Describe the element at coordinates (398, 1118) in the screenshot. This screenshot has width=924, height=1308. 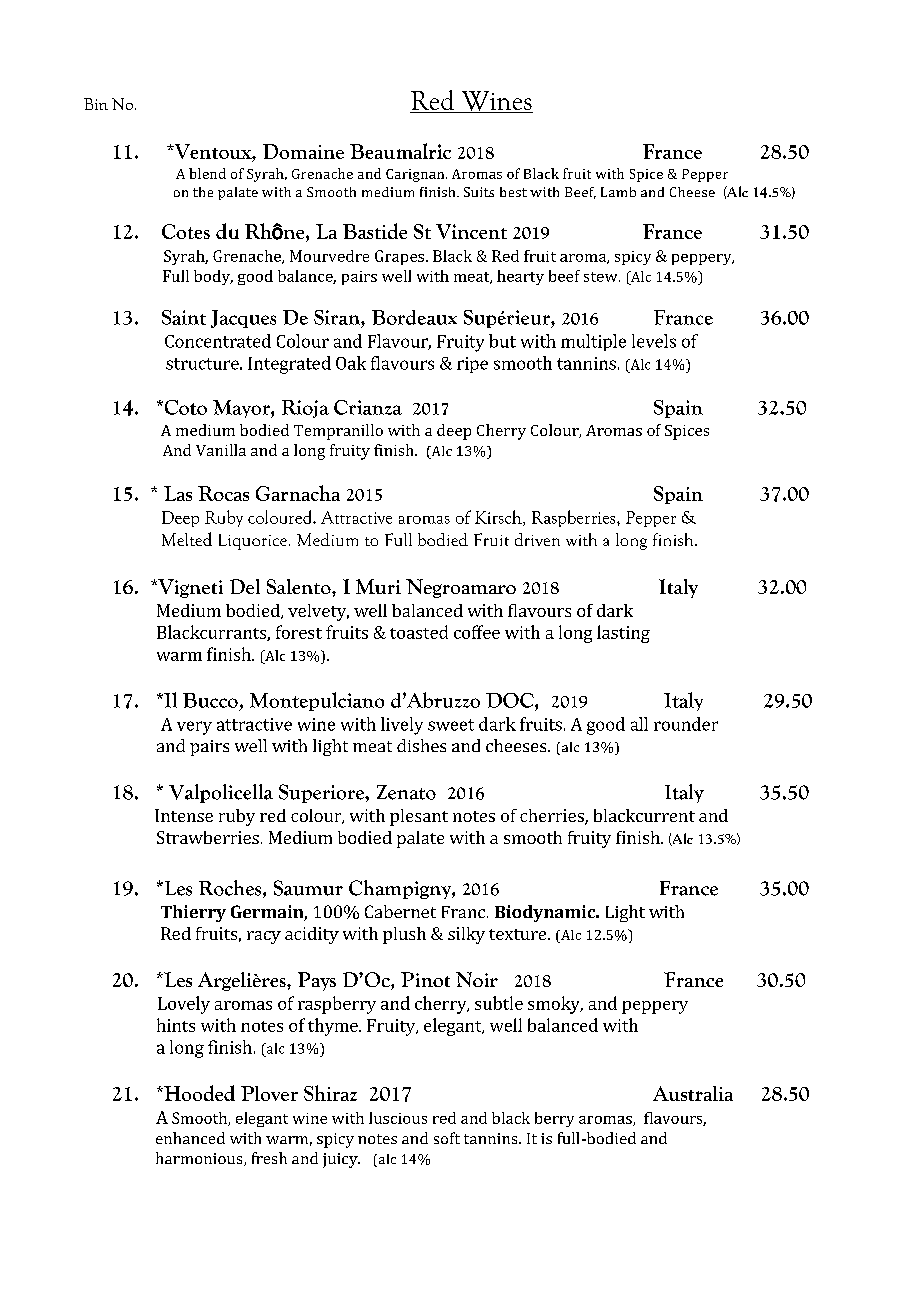
I see `luscious` at that location.
